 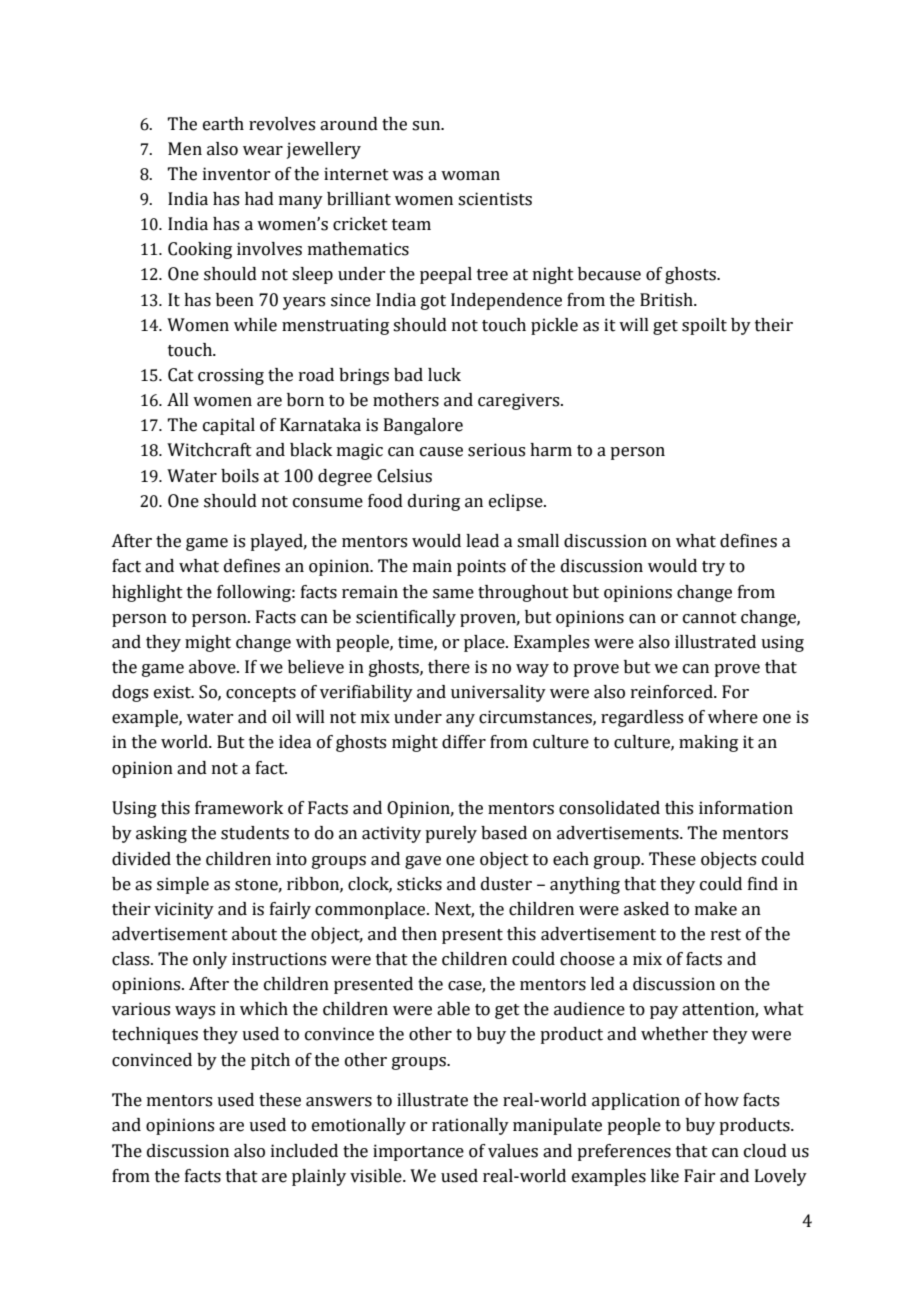 I want to click on capital, so click(x=229, y=426).
